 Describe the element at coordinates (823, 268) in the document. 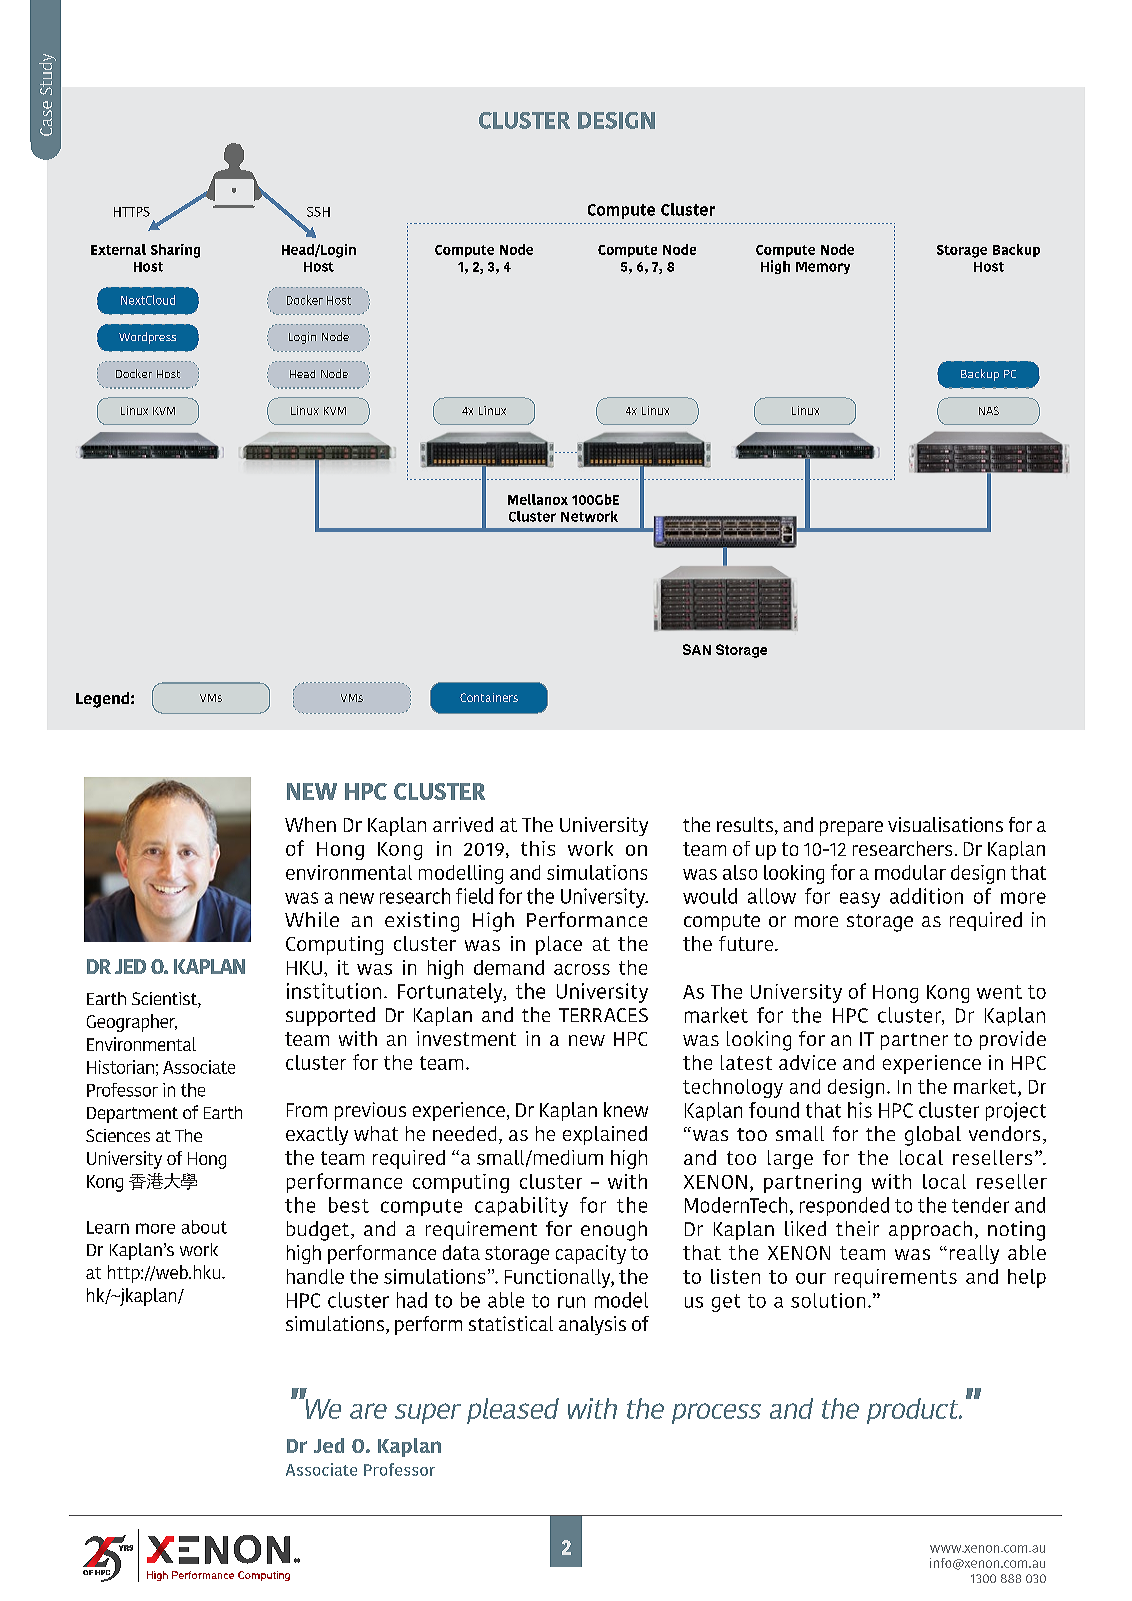

I see `Memory` at that location.
